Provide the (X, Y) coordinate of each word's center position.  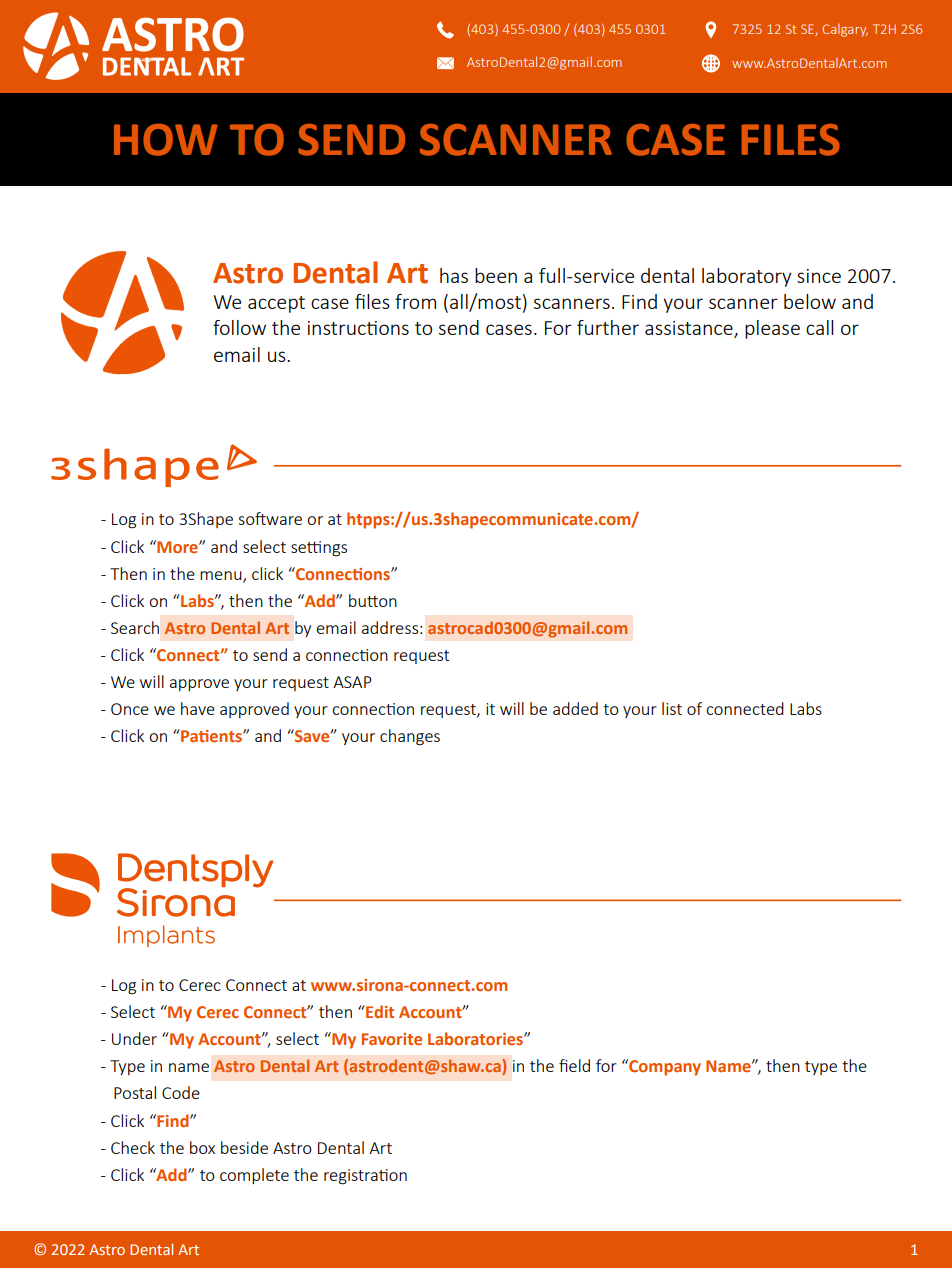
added (575, 708)
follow (239, 327)
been (496, 275)
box (202, 1147)
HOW (166, 140)
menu (222, 576)
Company (664, 1067)
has (454, 275)
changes (410, 737)
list (672, 708)
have (198, 708)
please (772, 329)
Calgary (845, 30)
